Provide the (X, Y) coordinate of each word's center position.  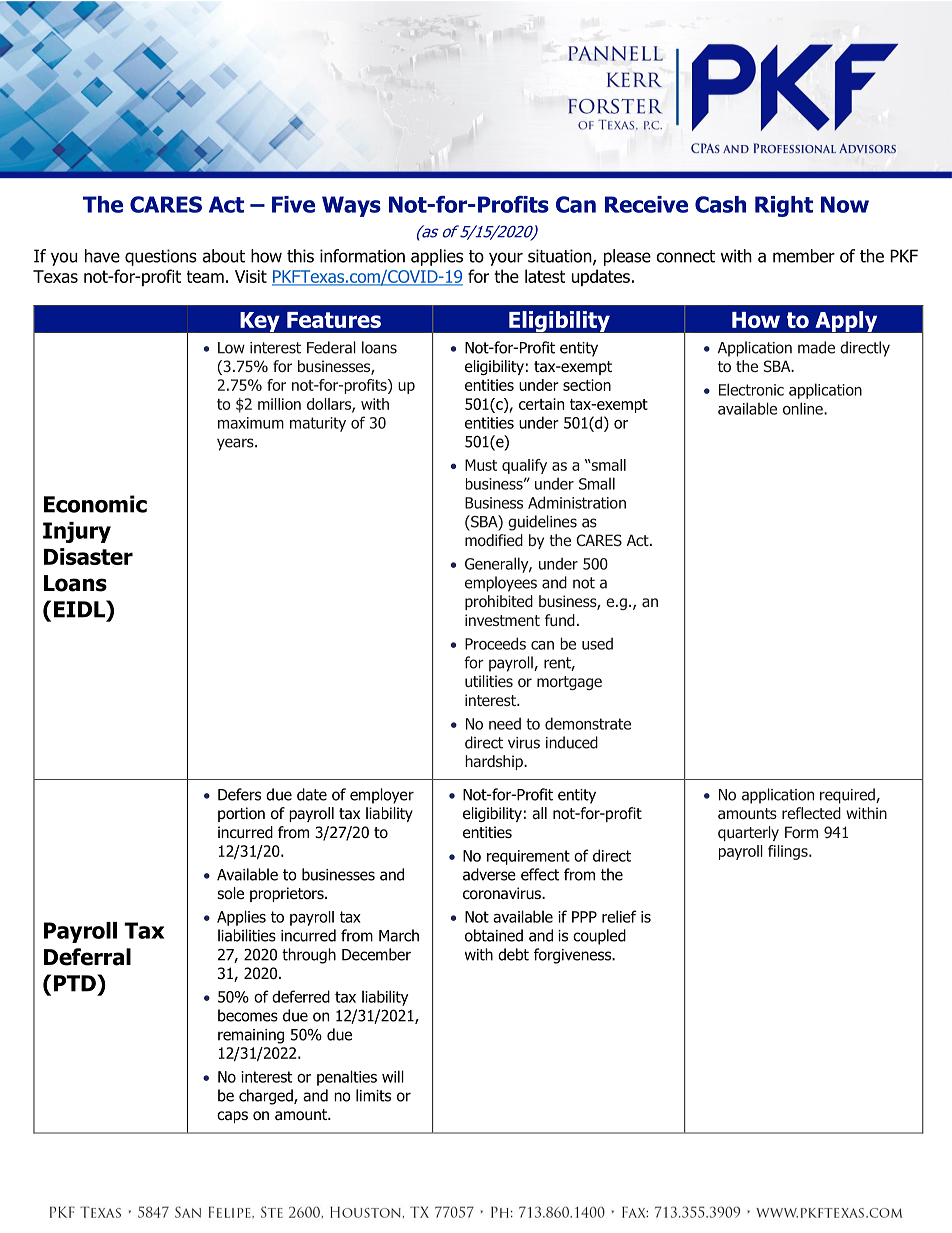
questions (161, 257)
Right (784, 206)
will (393, 1076)
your (506, 259)
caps (232, 1117)
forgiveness (573, 956)
